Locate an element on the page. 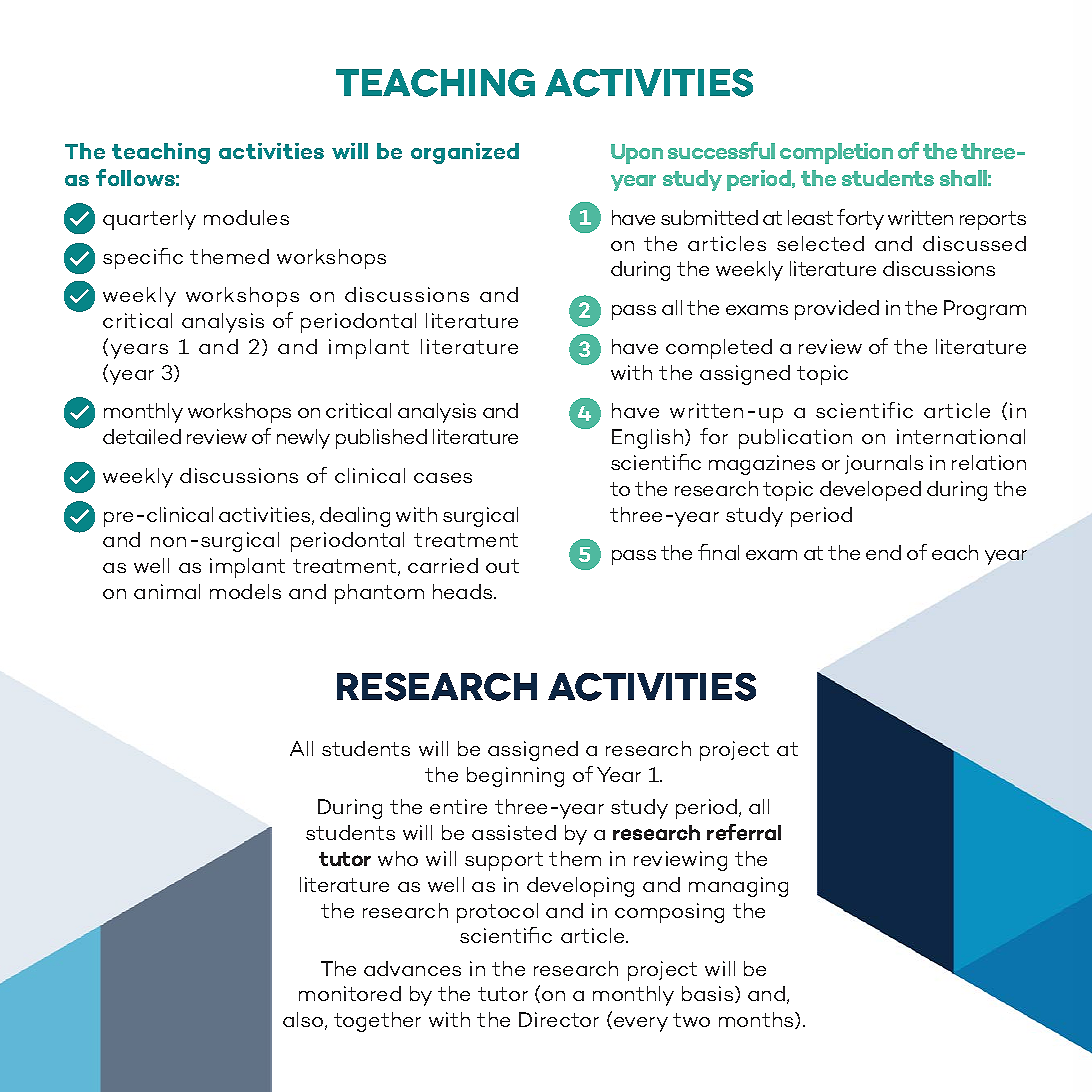  newly is located at coordinates (303, 439).
